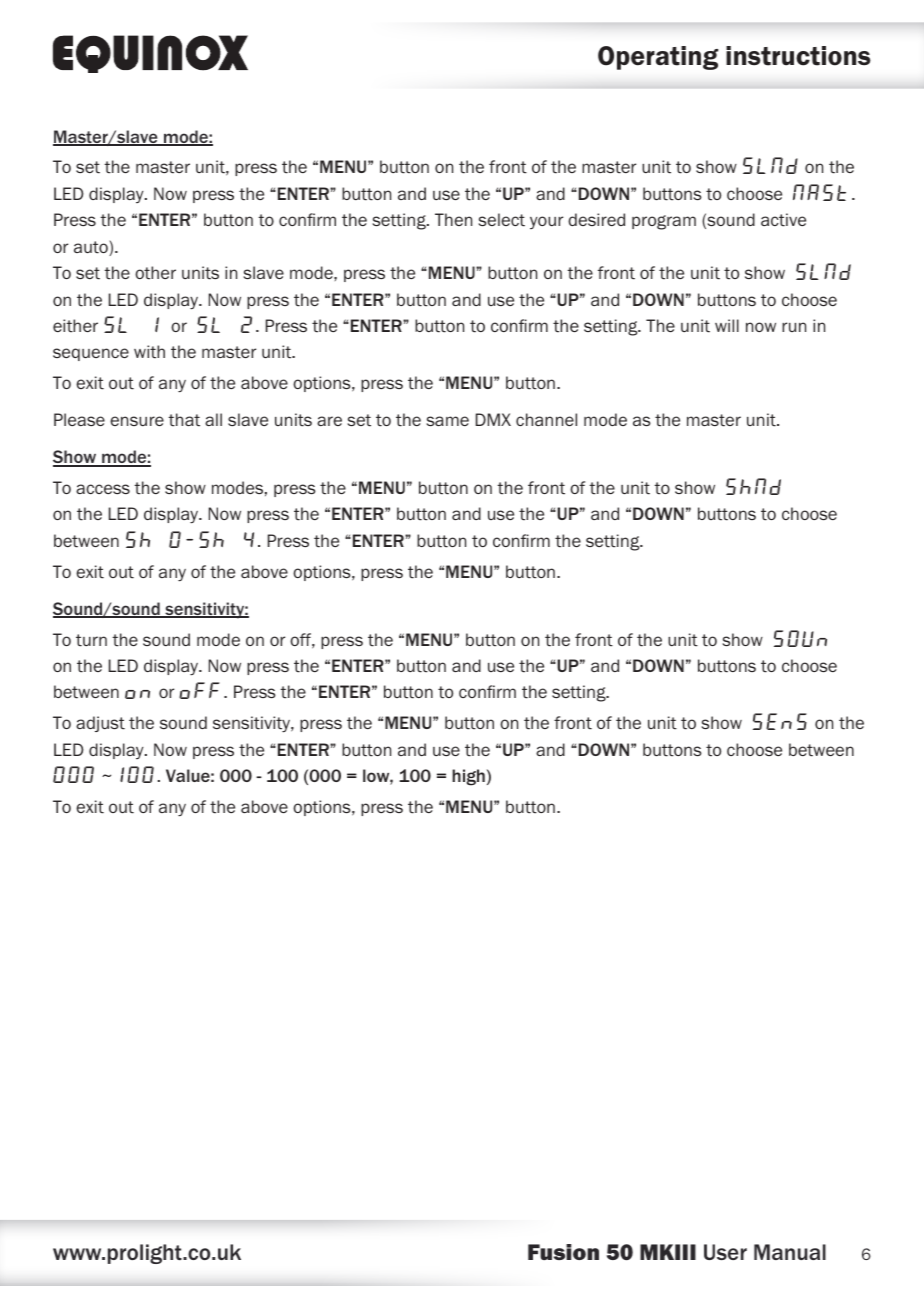 The image size is (924, 1308). What do you see at coordinates (103, 489) in the document?
I see `access` at bounding box center [103, 489].
